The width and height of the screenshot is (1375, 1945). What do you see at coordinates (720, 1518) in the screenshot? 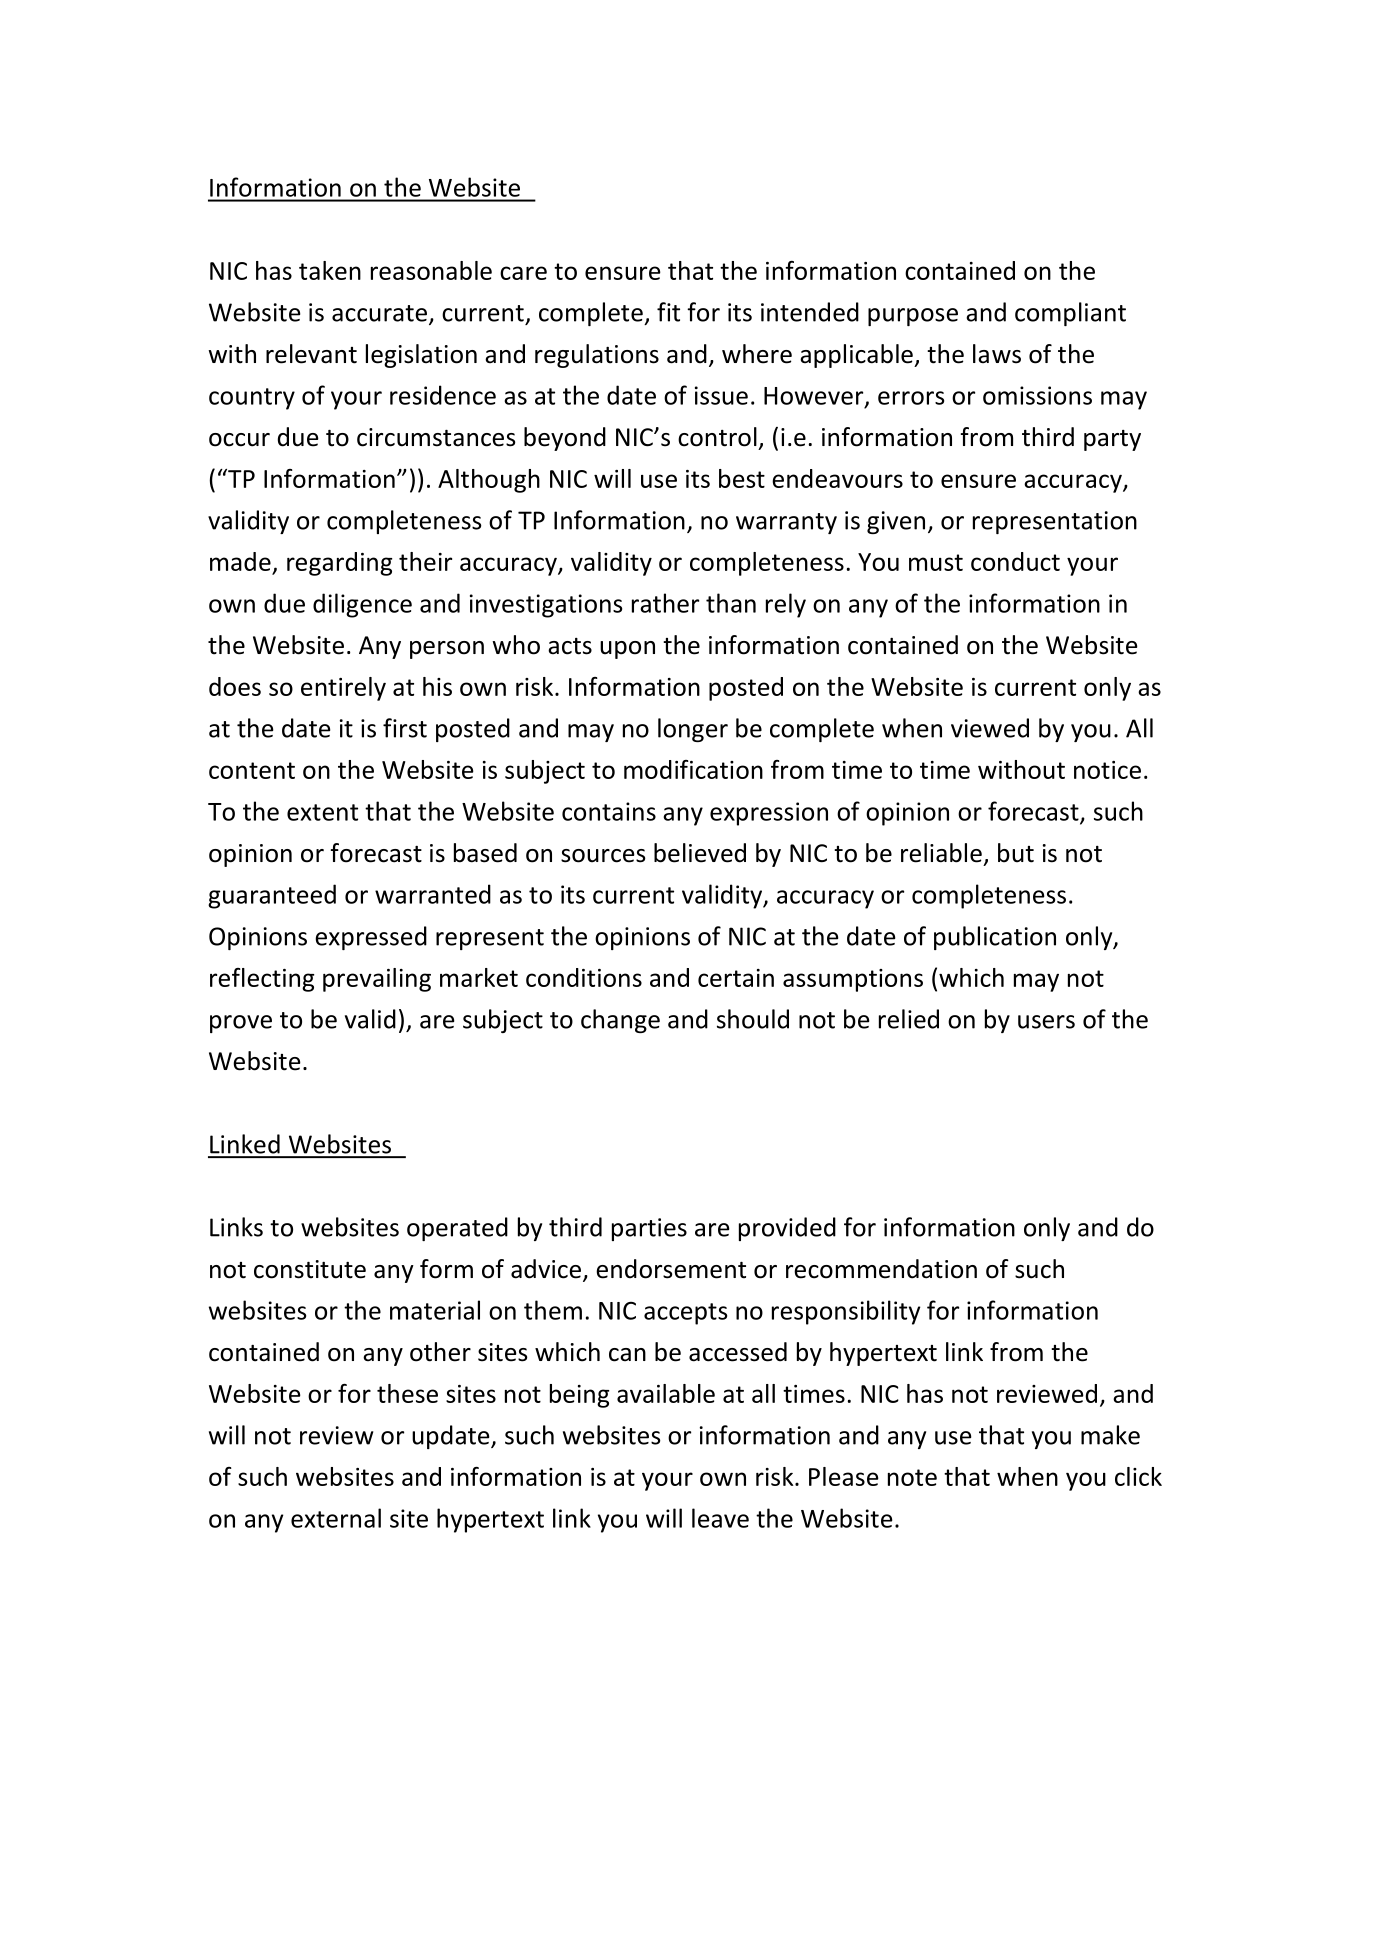
I see `leave` at bounding box center [720, 1518].
